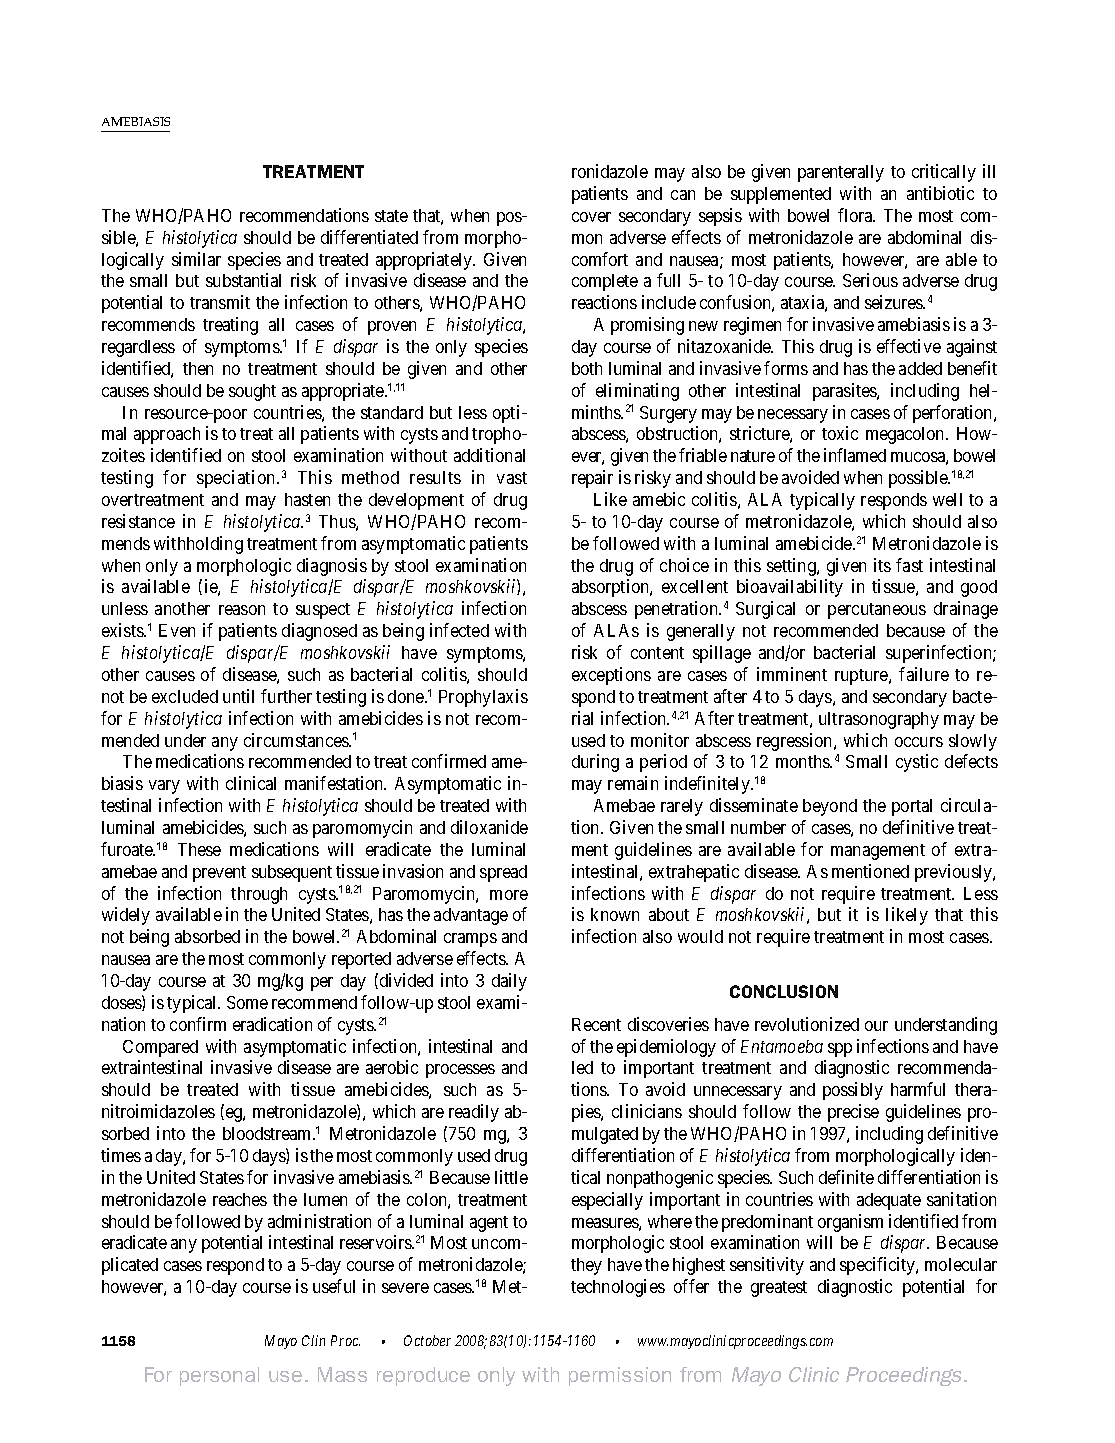 Image resolution: width=1115 pixels, height=1443 pixels. What do you see at coordinates (595, 763) in the page?
I see `during` at bounding box center [595, 763].
